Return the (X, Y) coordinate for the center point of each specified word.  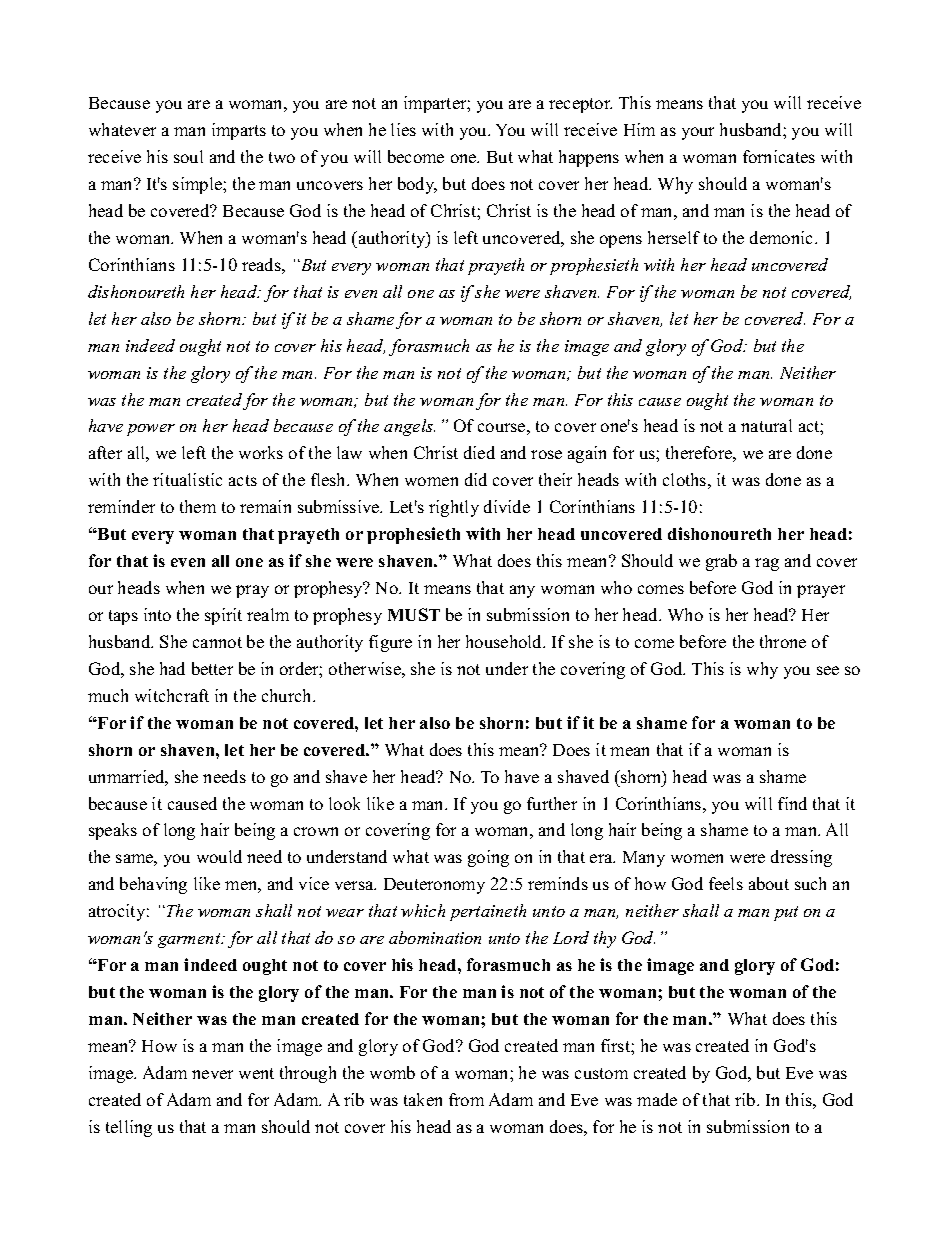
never (212, 1074)
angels (409, 427)
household (505, 641)
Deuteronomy (434, 886)
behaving (153, 885)
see (828, 670)
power (151, 430)
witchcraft (172, 695)
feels (726, 883)
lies (403, 129)
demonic (783, 237)
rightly (454, 508)
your (698, 133)
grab (721, 562)
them (198, 506)
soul (188, 156)
